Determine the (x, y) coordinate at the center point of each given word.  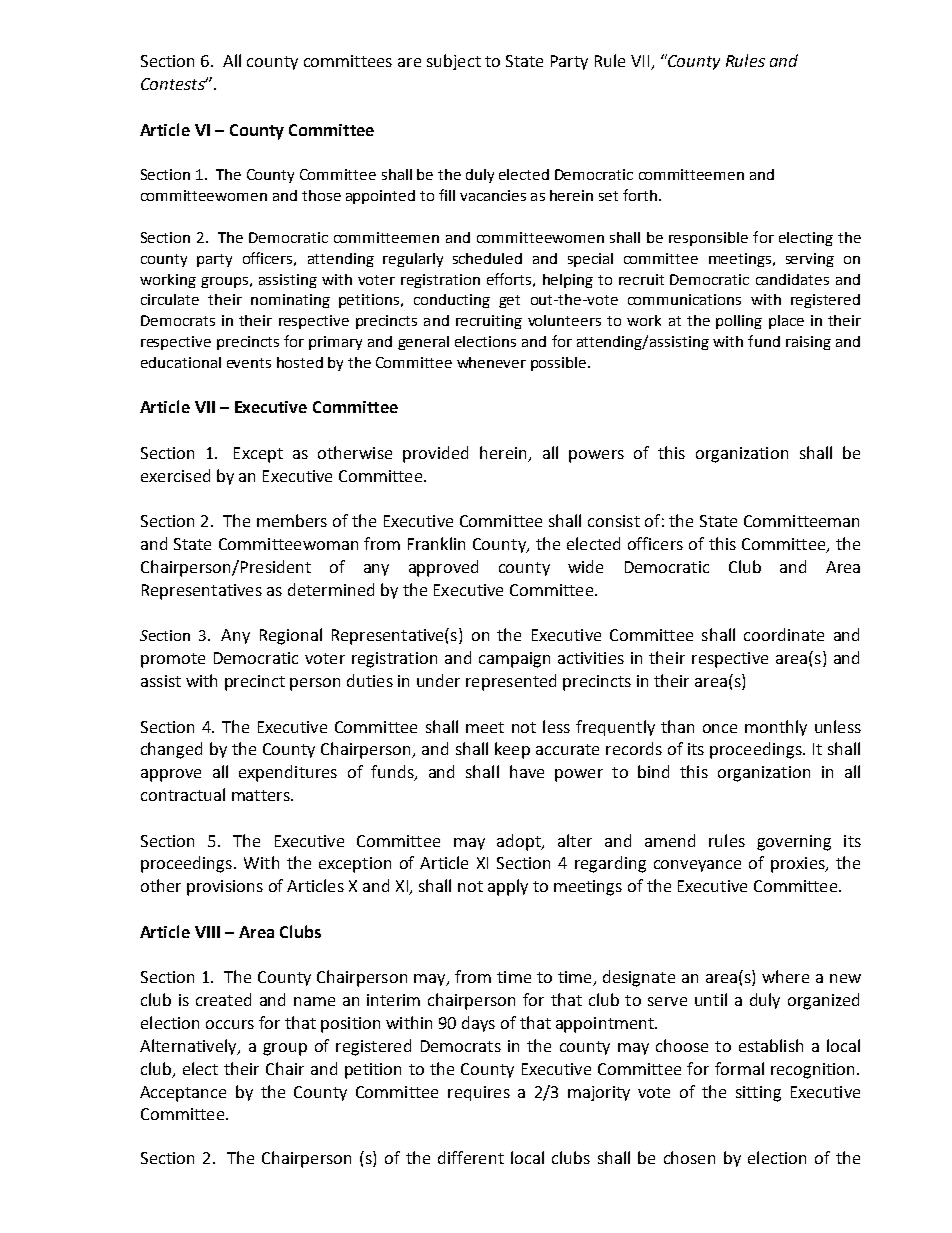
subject (454, 62)
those (321, 195)
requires (479, 1093)
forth (640, 195)
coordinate (784, 634)
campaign (514, 660)
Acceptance (183, 1094)
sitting (758, 1094)
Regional (291, 636)
